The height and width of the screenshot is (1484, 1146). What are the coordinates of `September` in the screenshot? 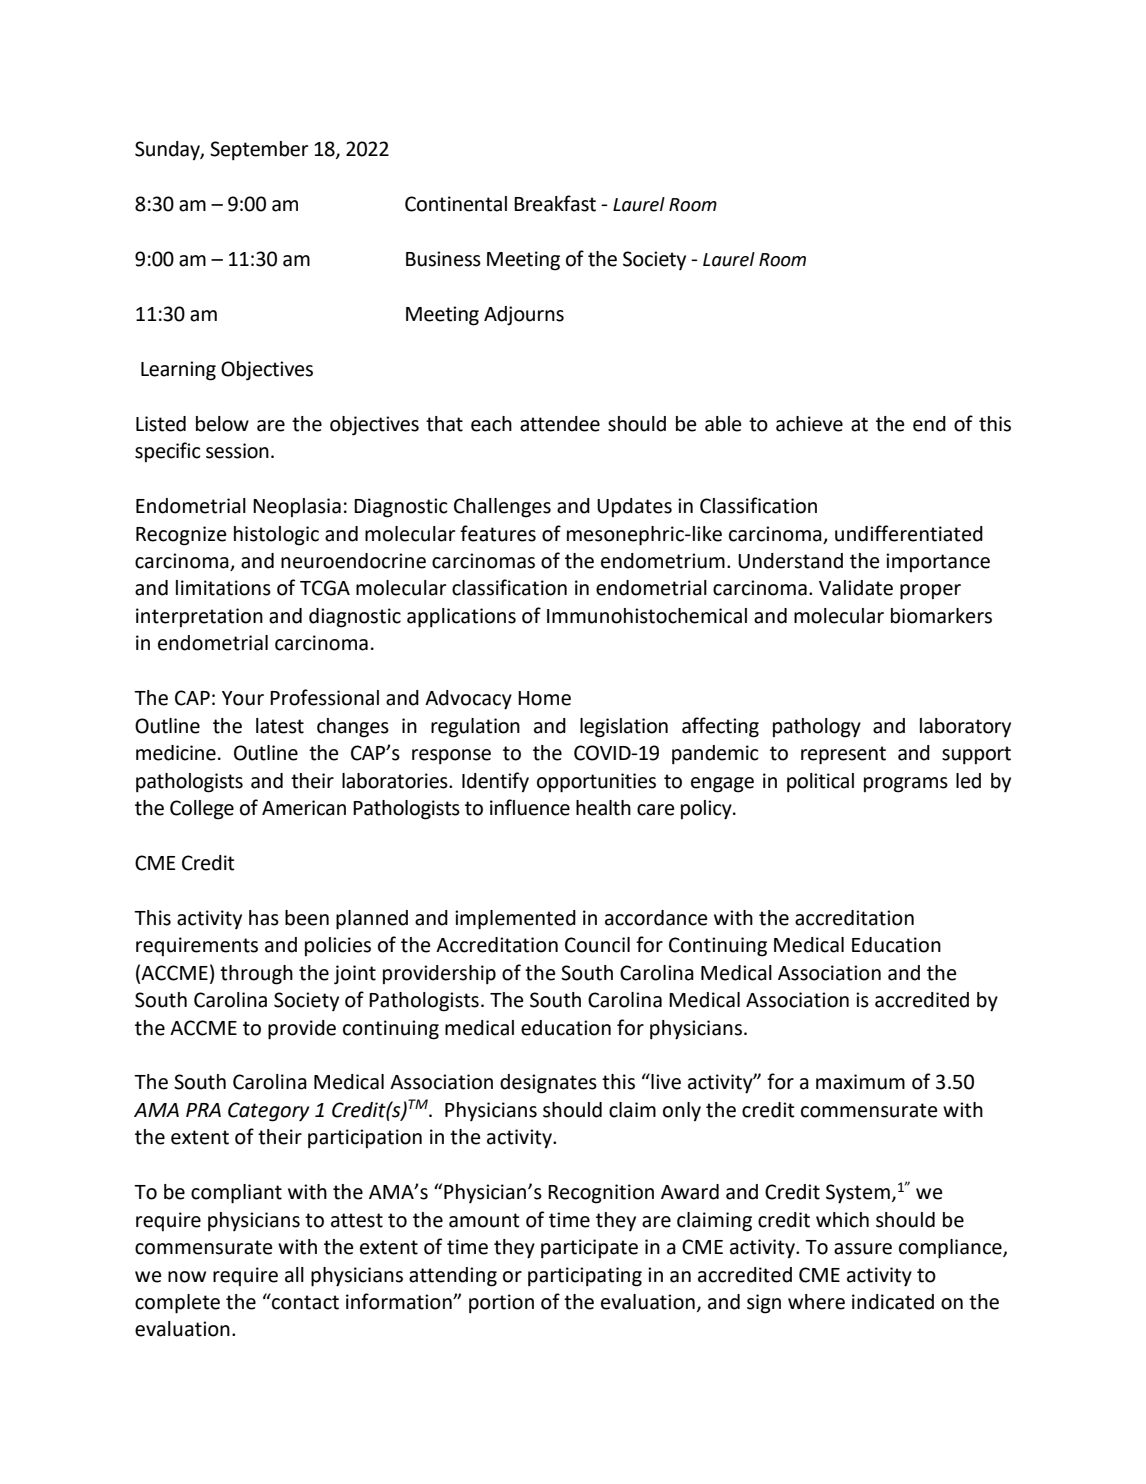 It's located at (259, 151).
